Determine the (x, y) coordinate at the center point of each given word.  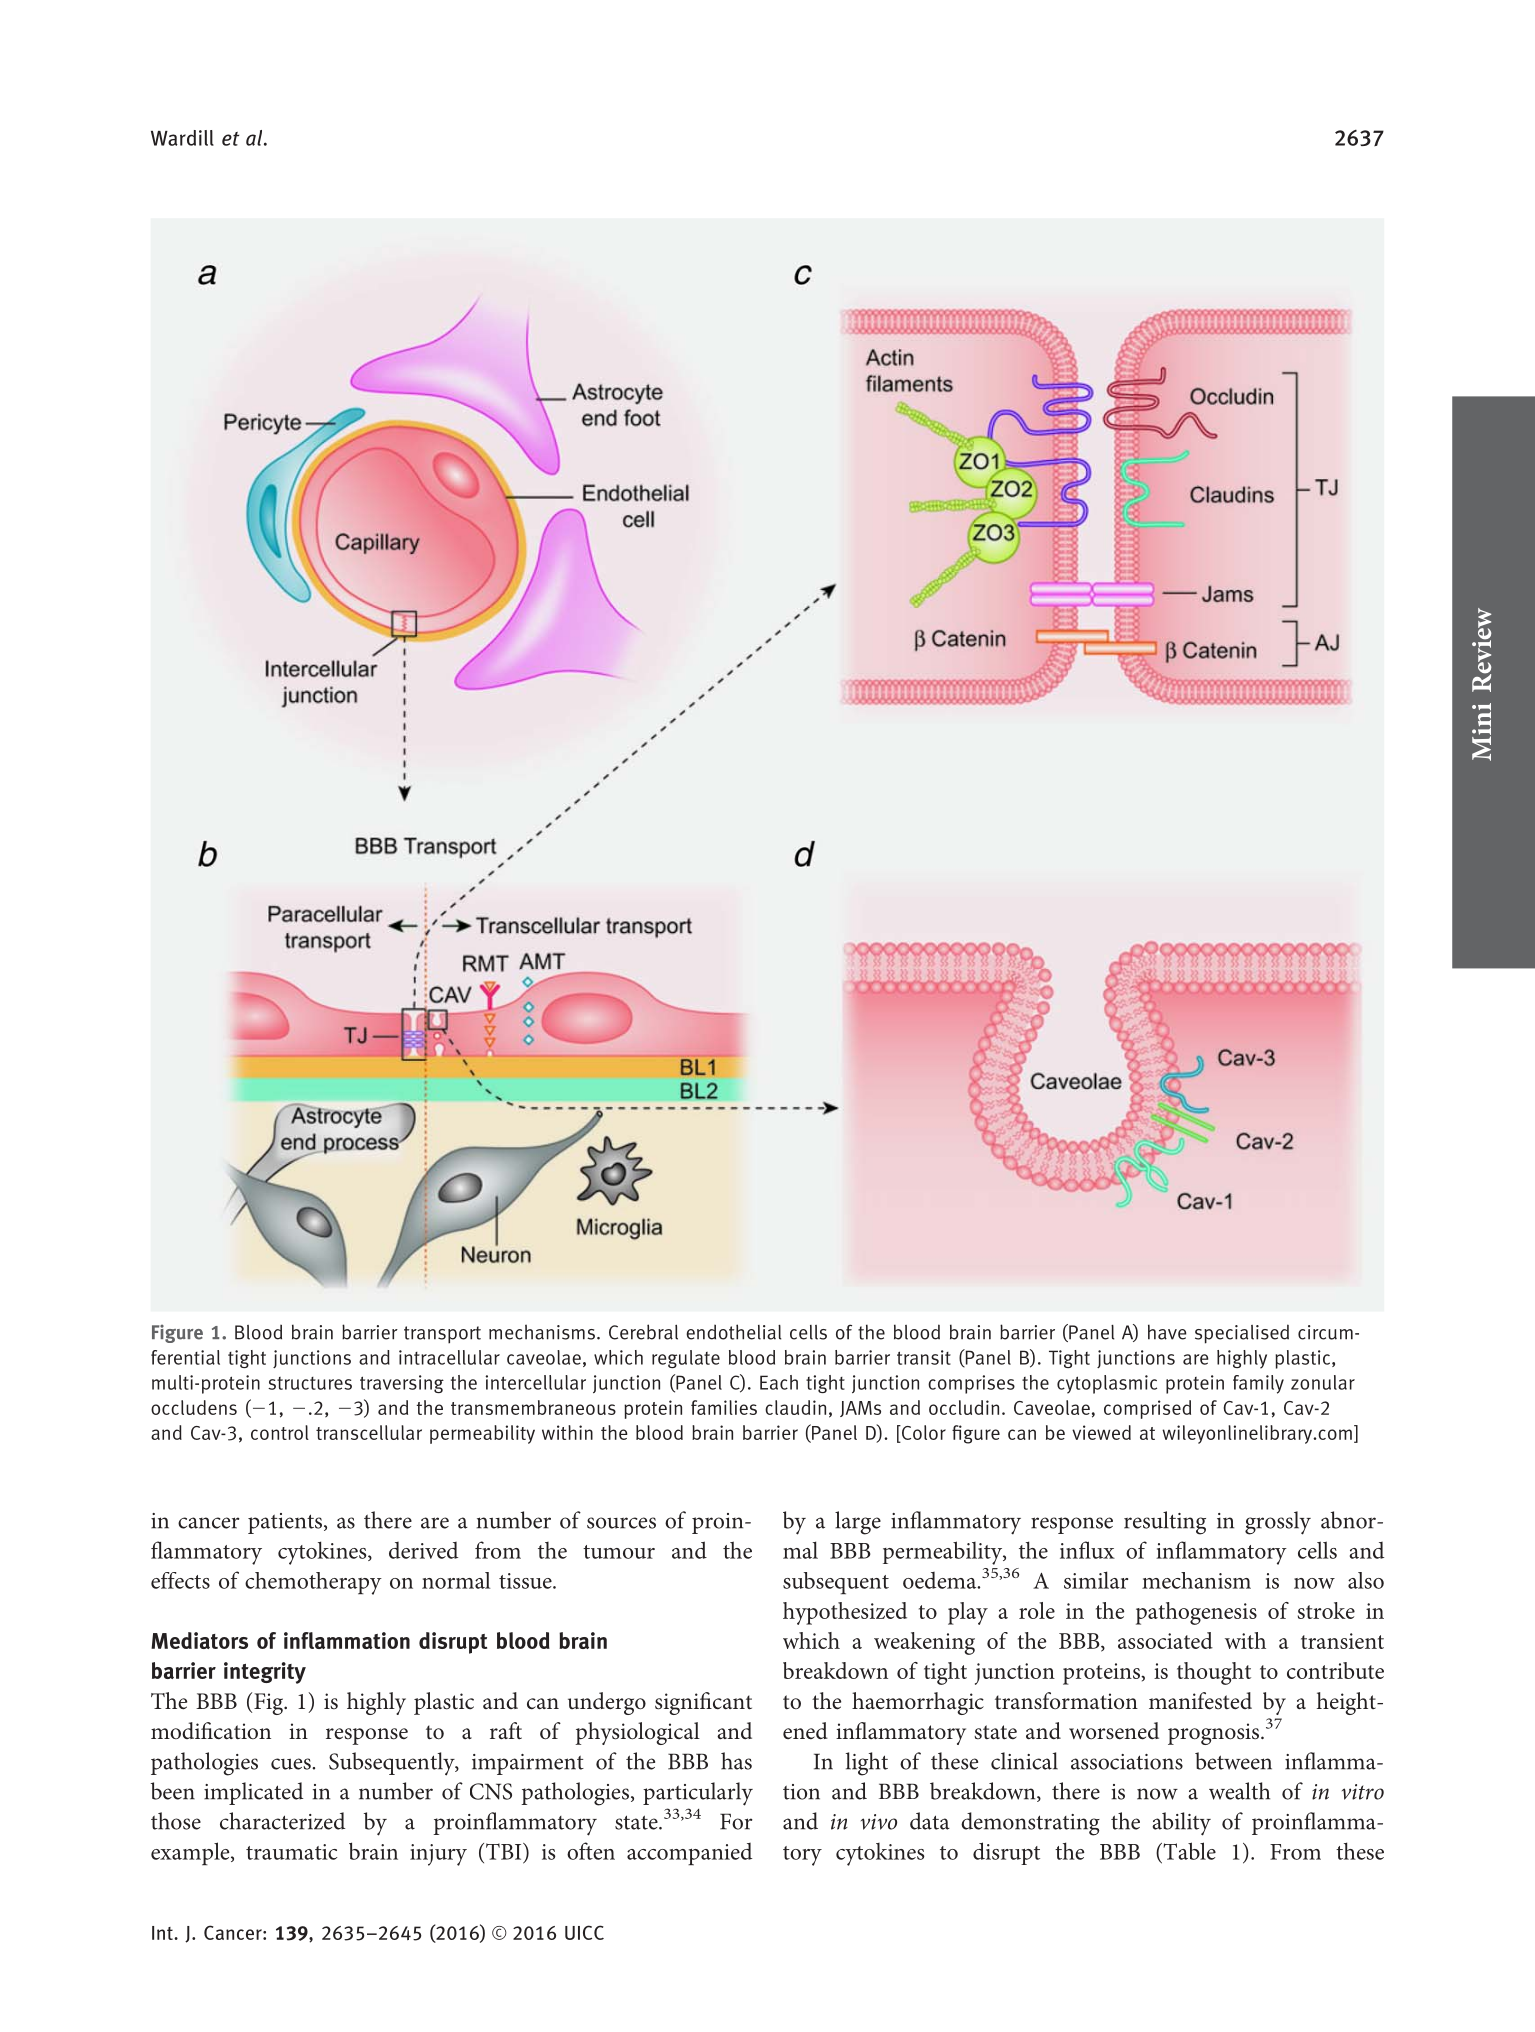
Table (1188, 1851)
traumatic (291, 1852)
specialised (1242, 1334)
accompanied (689, 1854)
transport (442, 1335)
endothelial (733, 1332)
